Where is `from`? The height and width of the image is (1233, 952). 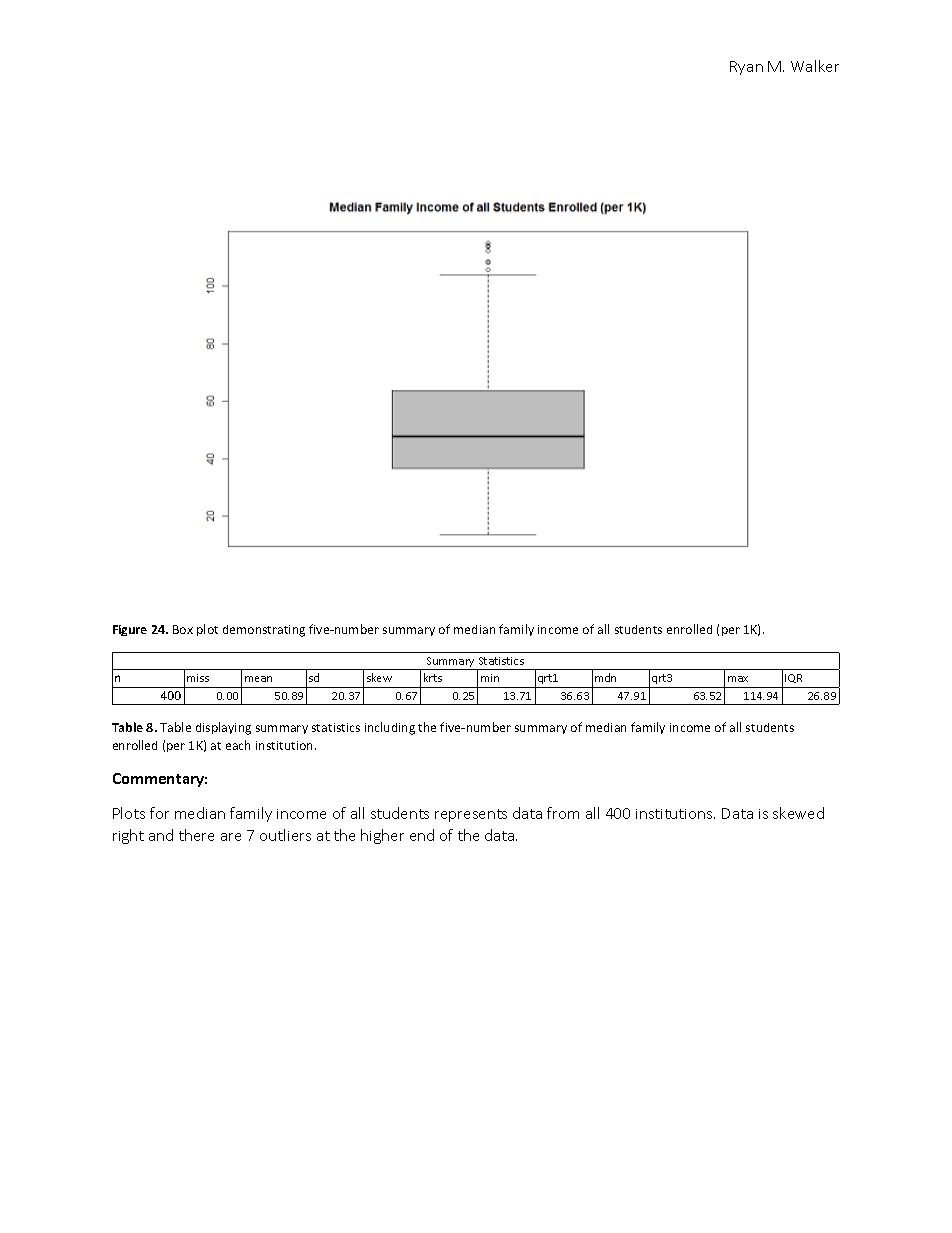
from is located at coordinates (563, 813).
